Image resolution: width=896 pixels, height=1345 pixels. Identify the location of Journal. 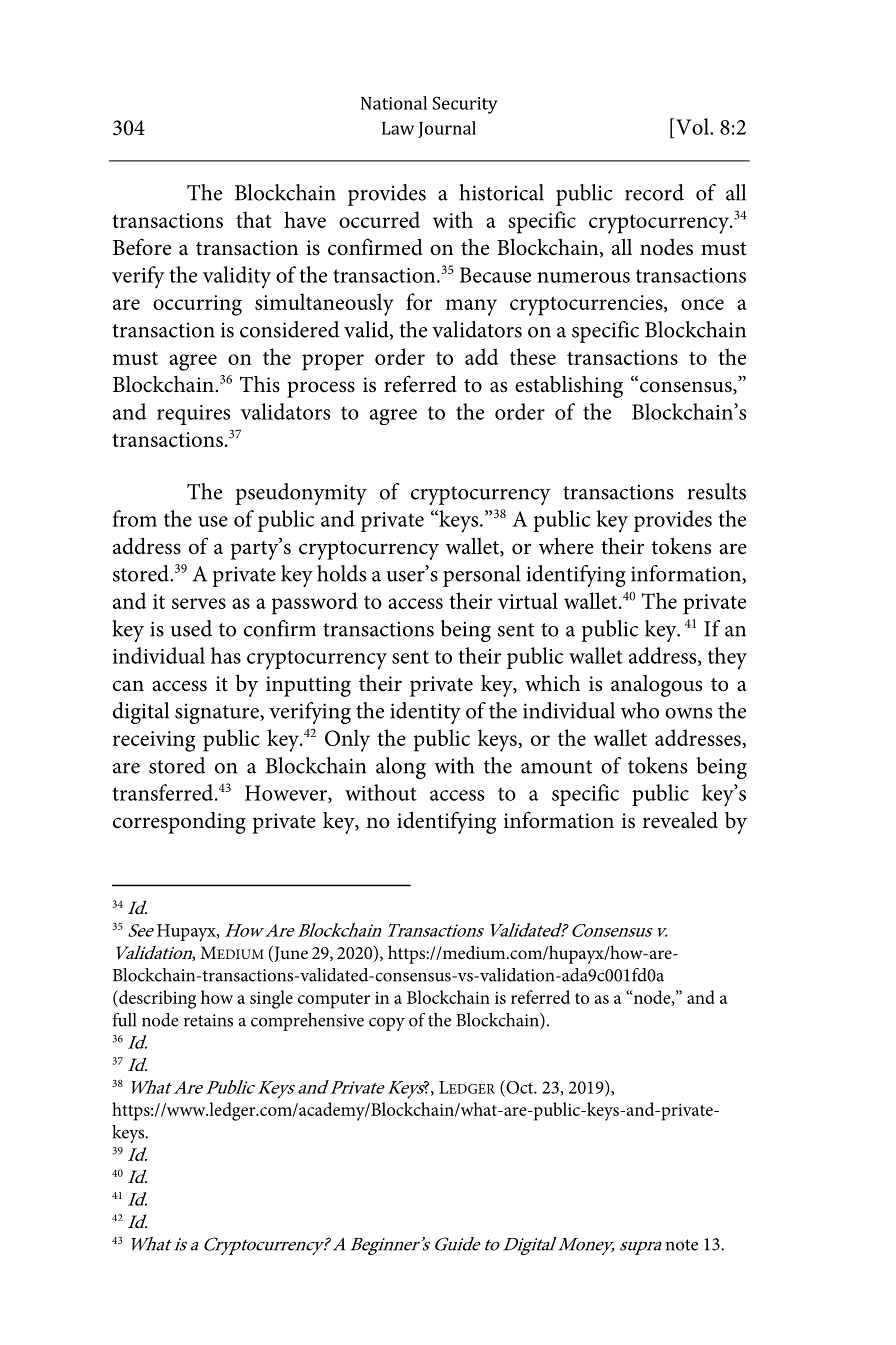
(447, 129).
